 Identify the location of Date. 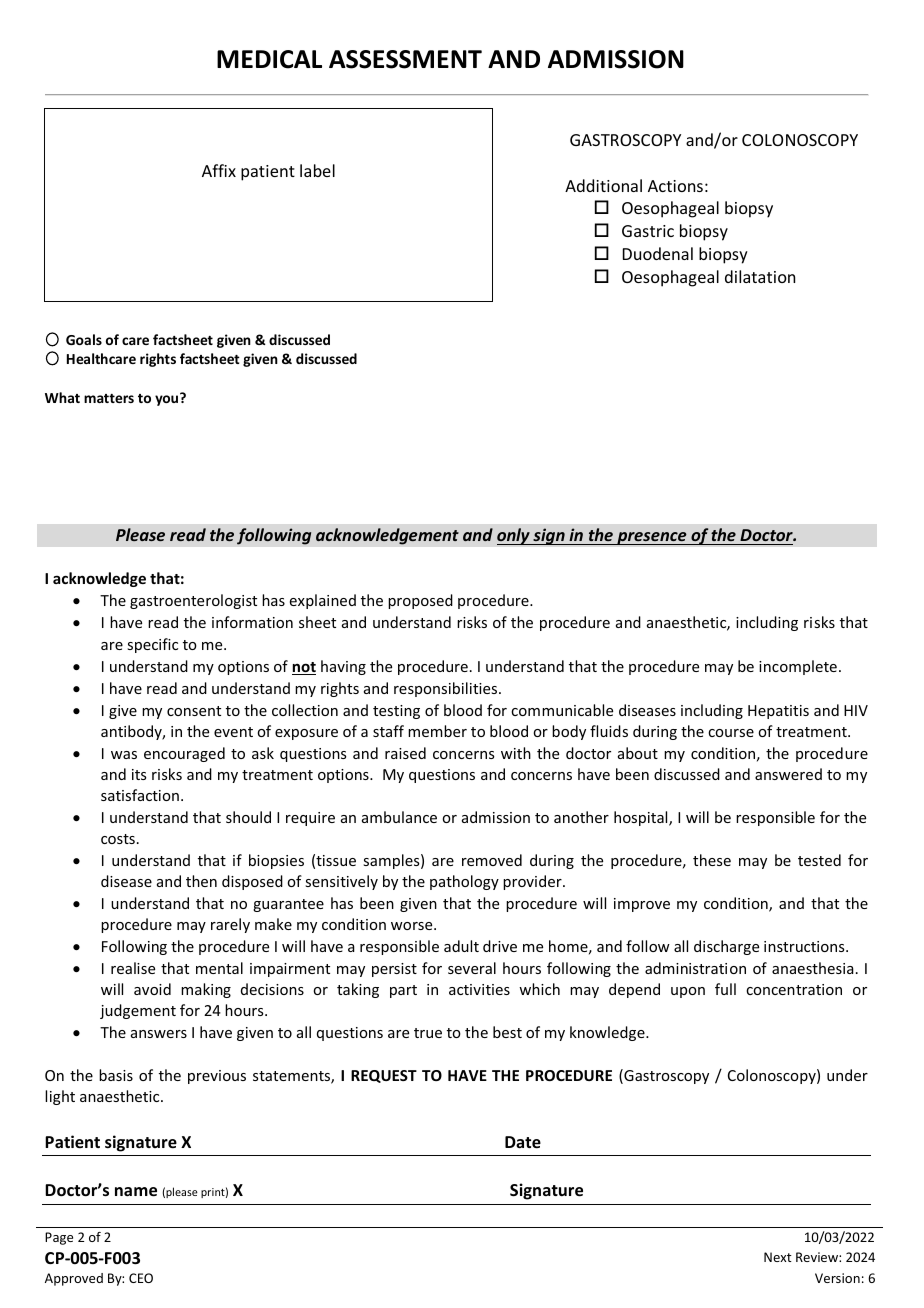
(523, 1142).
